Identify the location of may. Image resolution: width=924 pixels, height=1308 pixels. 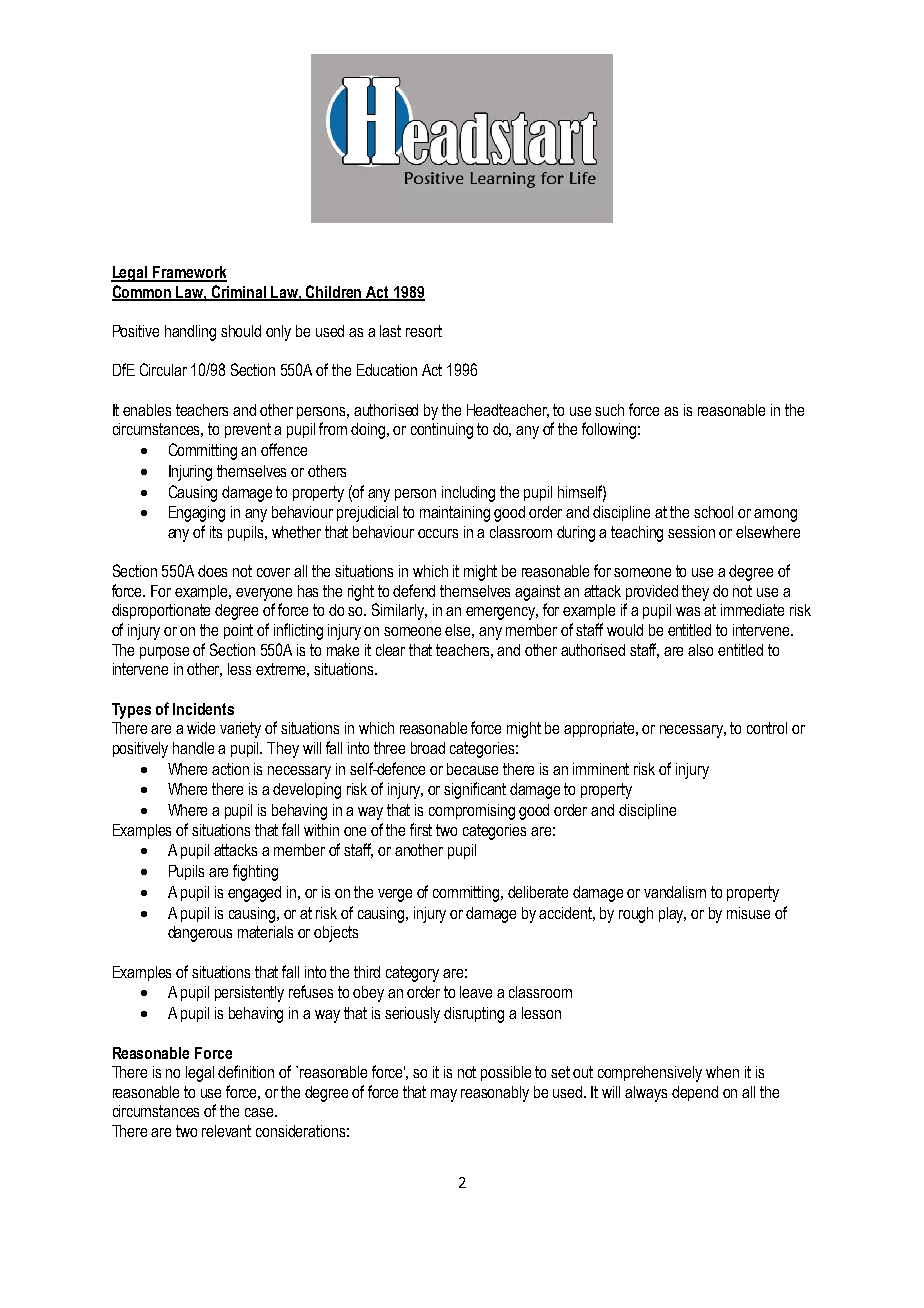
(444, 1095).
